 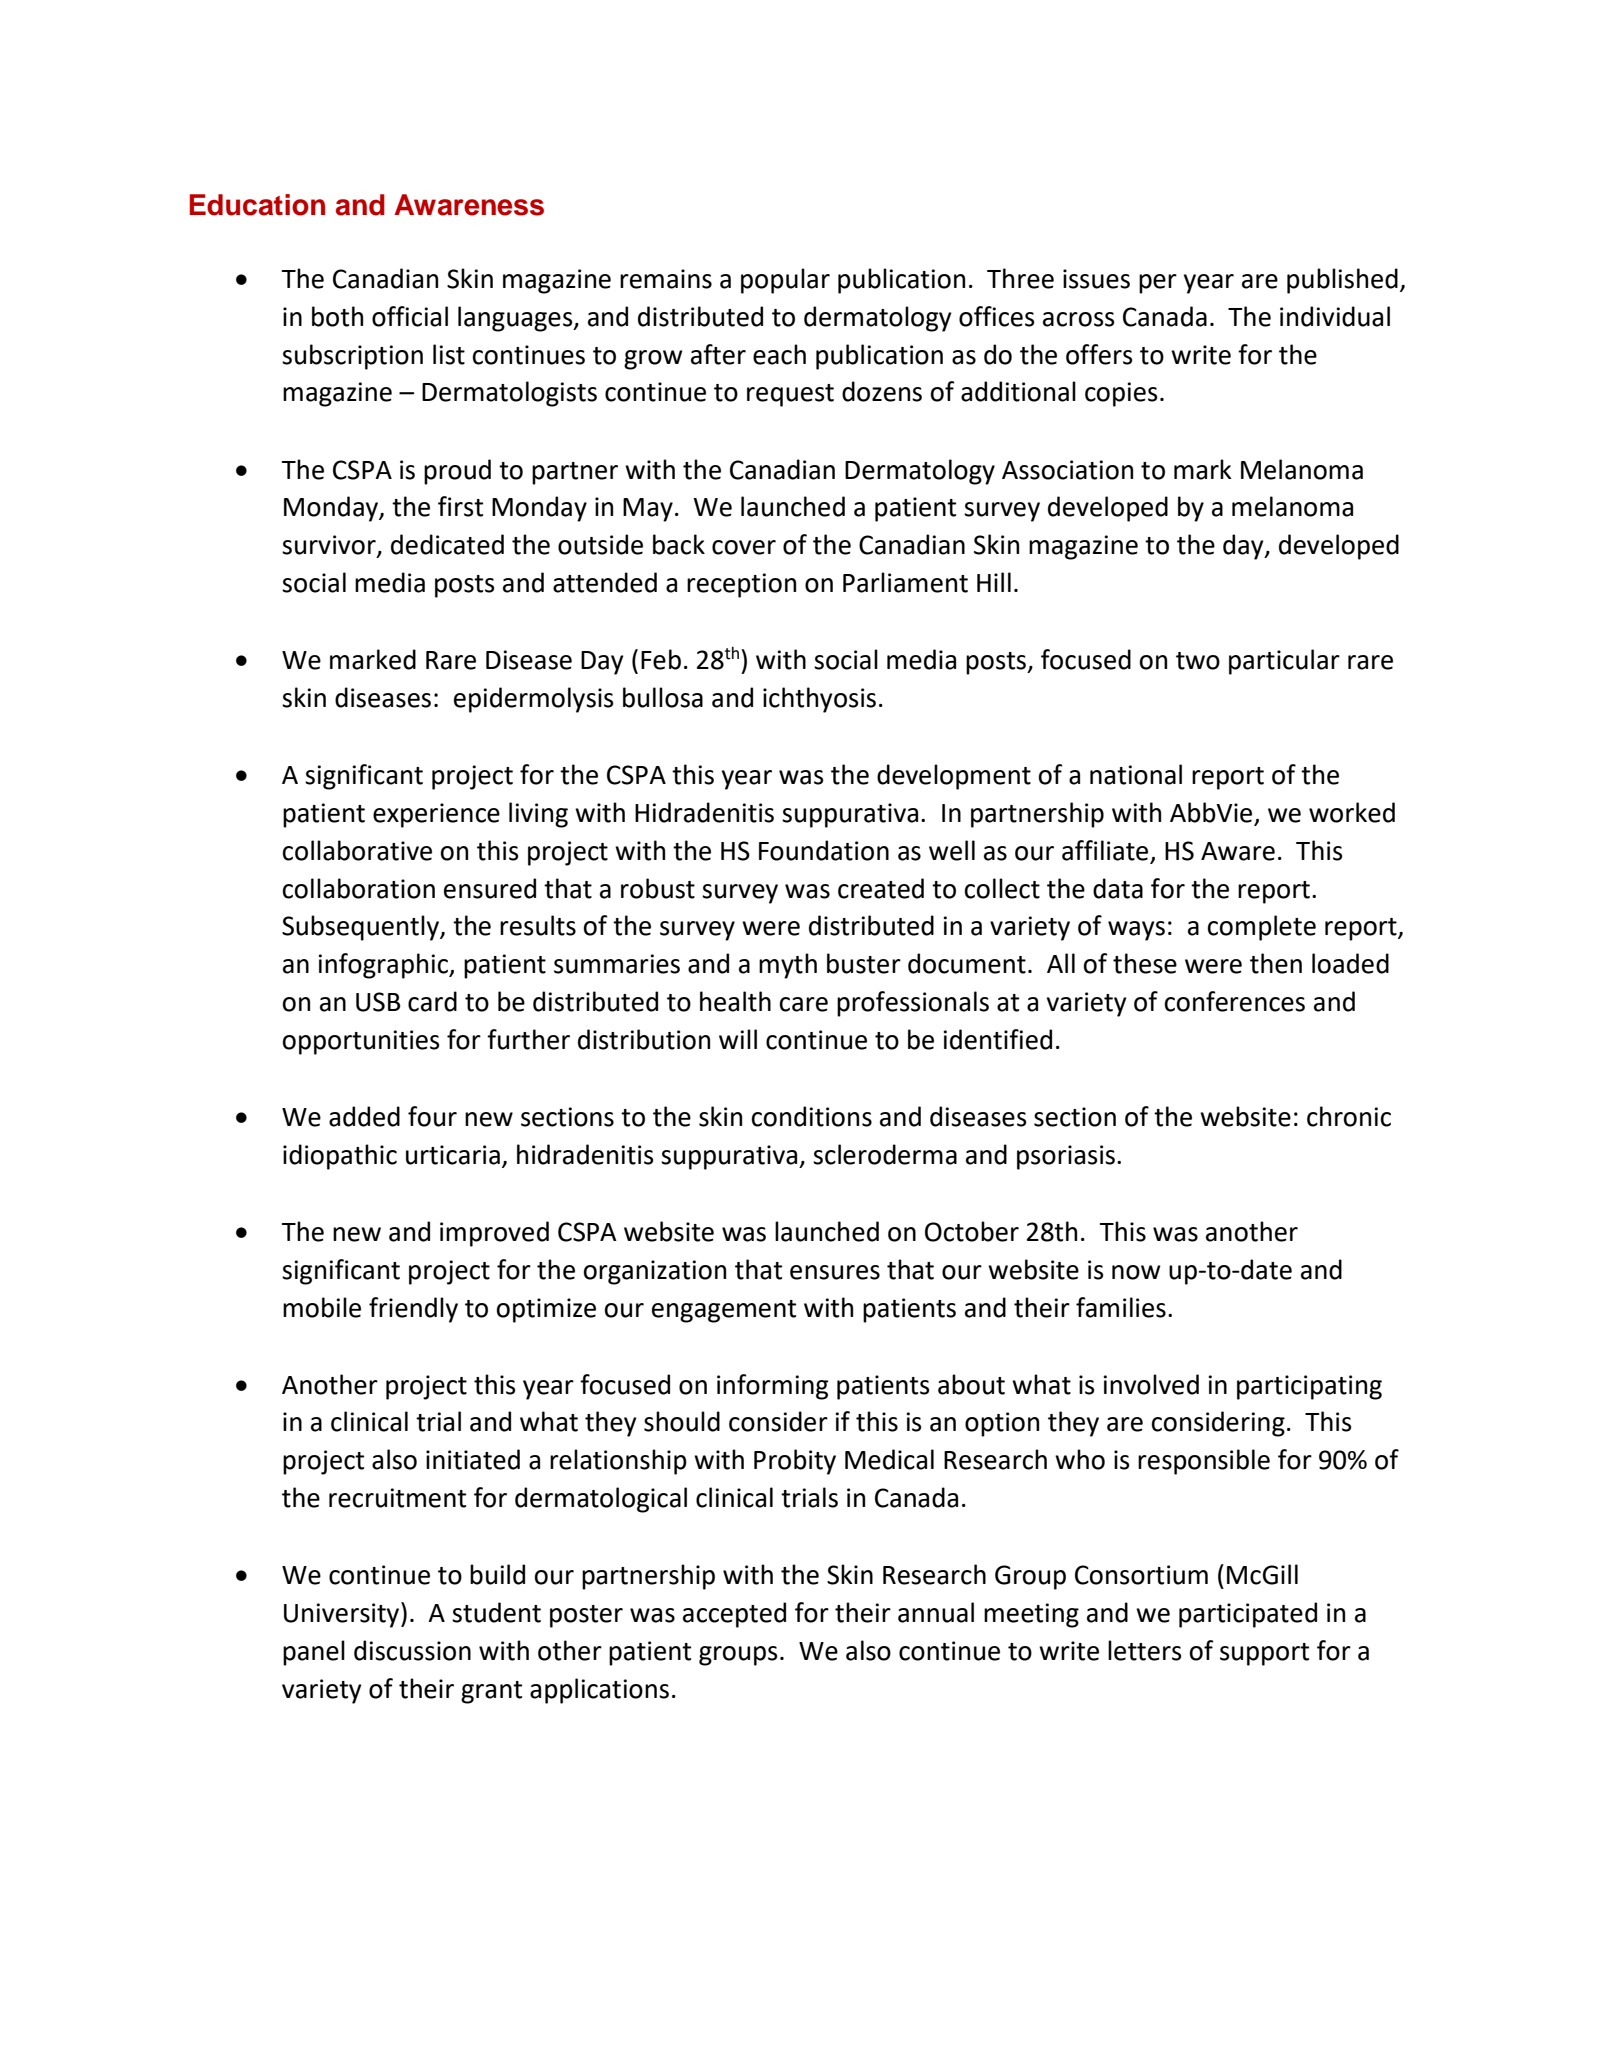 What do you see at coordinates (1262, 928) in the screenshot?
I see `complete` at bounding box center [1262, 928].
